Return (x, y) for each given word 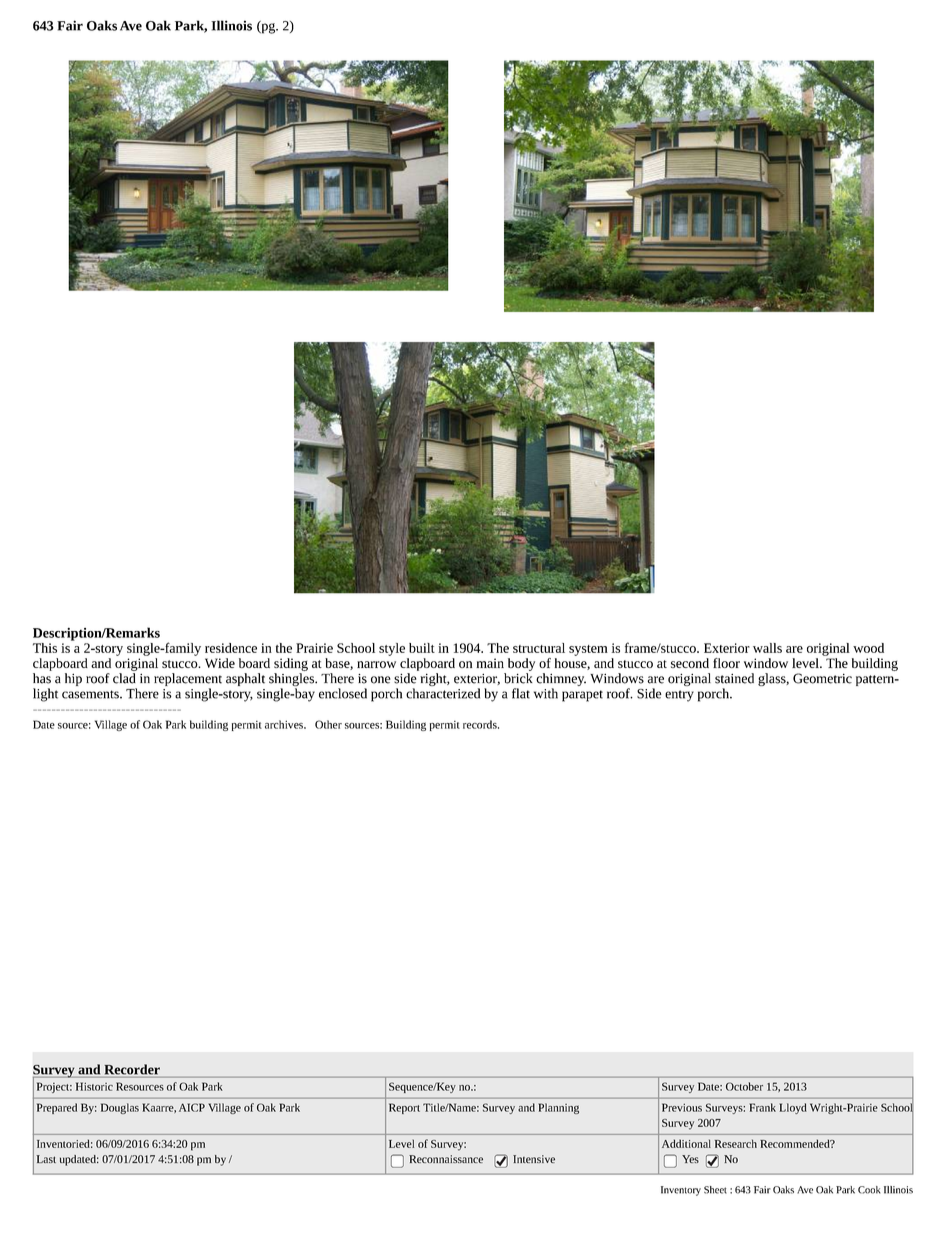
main (490, 663)
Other (328, 724)
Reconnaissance (446, 1159)
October (744, 1086)
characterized (443, 693)
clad (124, 678)
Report (404, 1108)
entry (679, 696)
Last (46, 1159)
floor (726, 663)
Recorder (132, 1069)
